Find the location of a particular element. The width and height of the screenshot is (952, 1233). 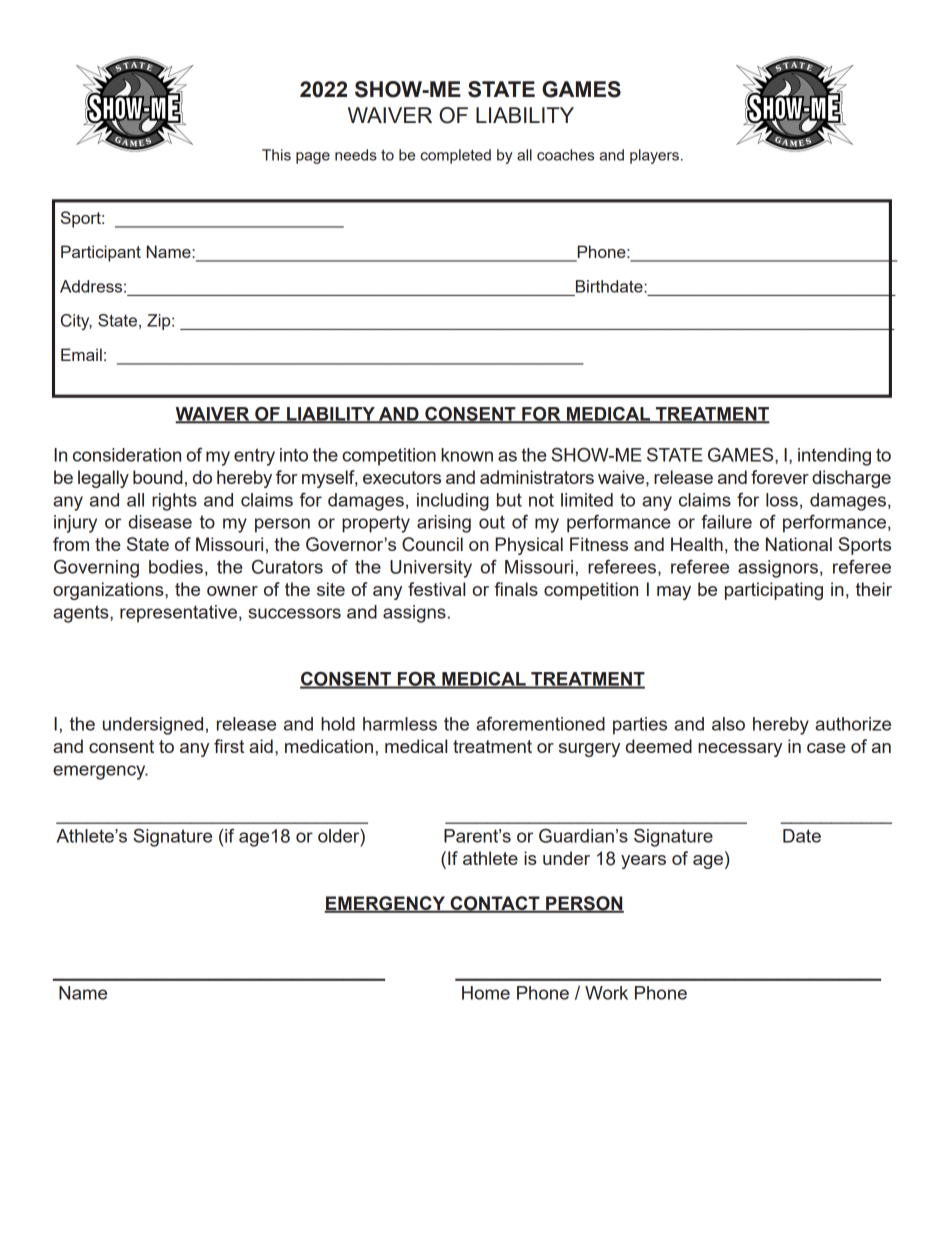

intending is located at coordinates (834, 457).
